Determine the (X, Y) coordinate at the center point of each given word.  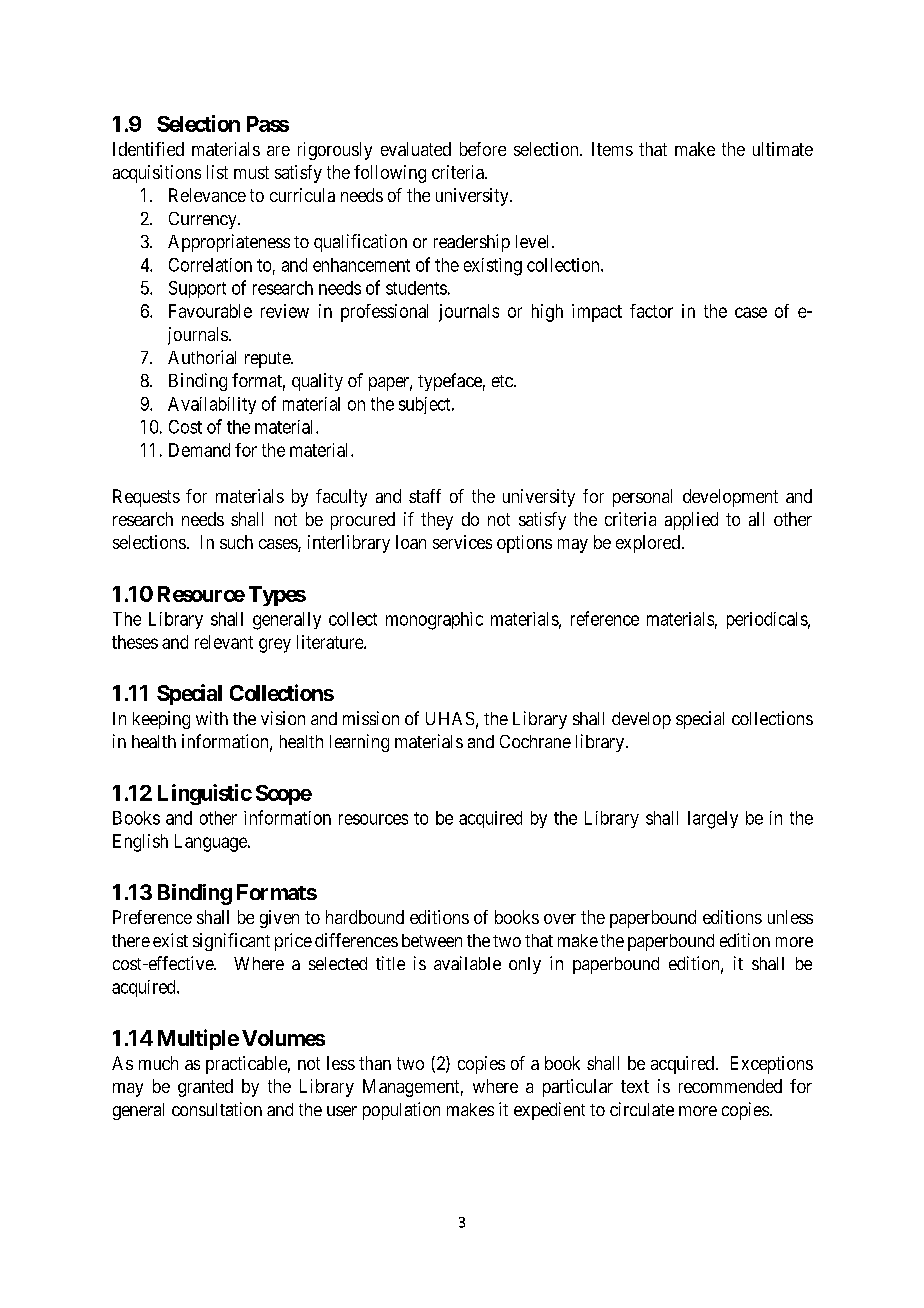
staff (425, 496)
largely (713, 820)
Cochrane (535, 741)
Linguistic (205, 794)
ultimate (783, 149)
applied (691, 521)
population (401, 1111)
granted (205, 1088)
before (483, 149)
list (217, 172)
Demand (199, 450)
